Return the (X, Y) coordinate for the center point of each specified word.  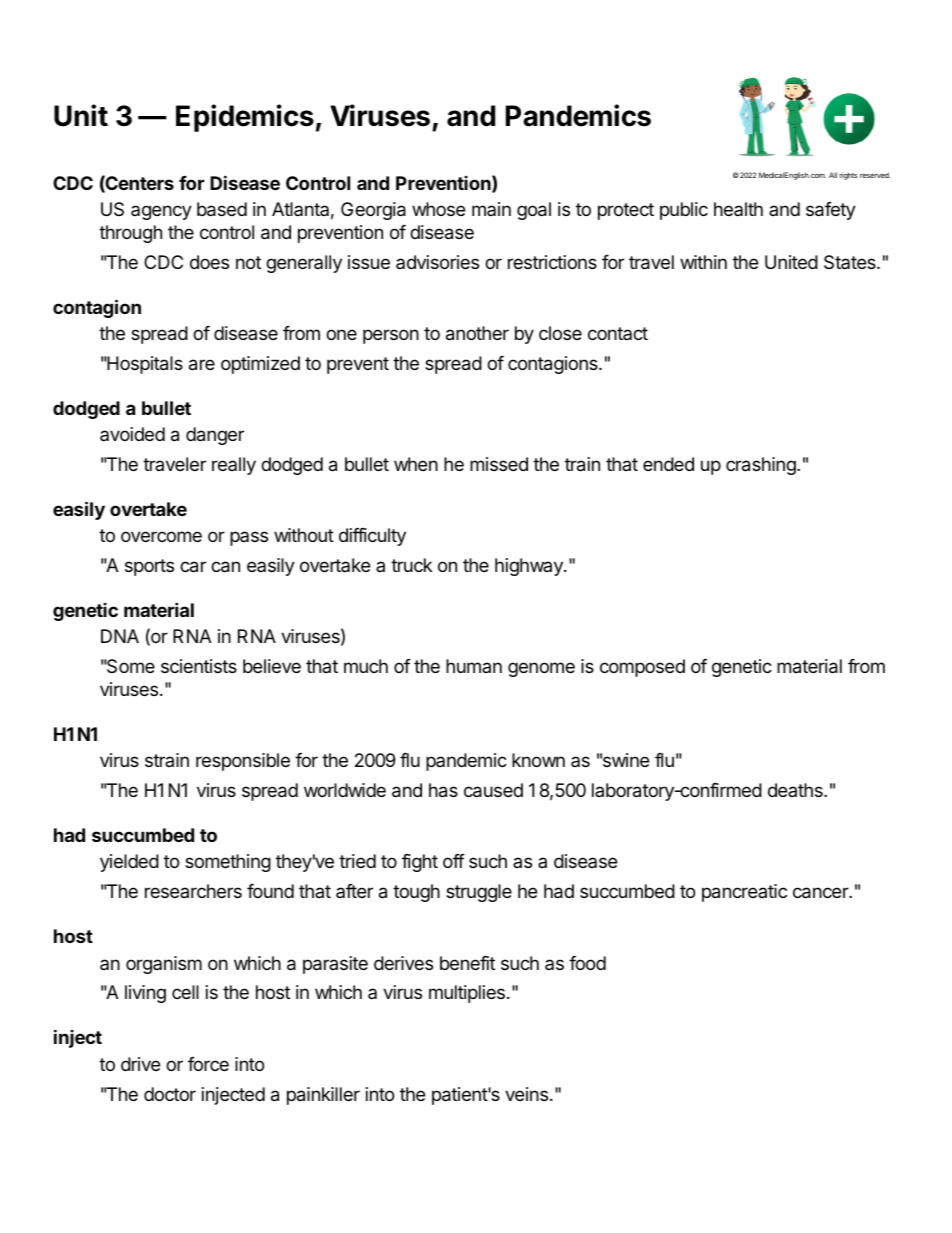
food (587, 963)
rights (848, 176)
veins (526, 1094)
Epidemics (245, 118)
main (491, 209)
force (208, 1064)
